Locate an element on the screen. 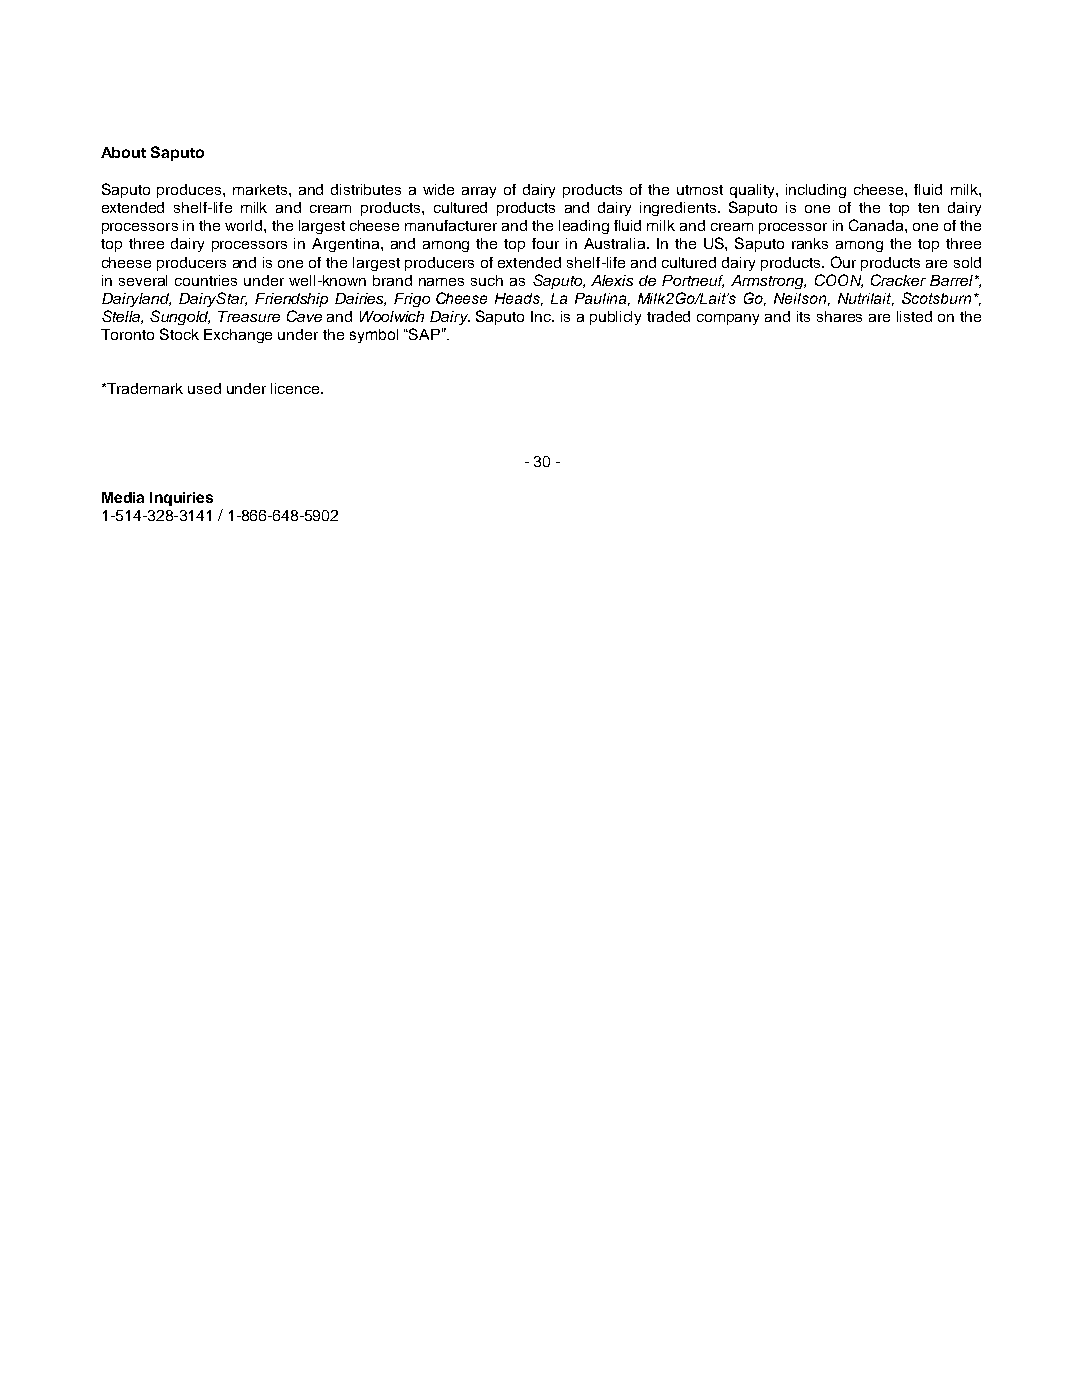  including is located at coordinates (816, 191).
